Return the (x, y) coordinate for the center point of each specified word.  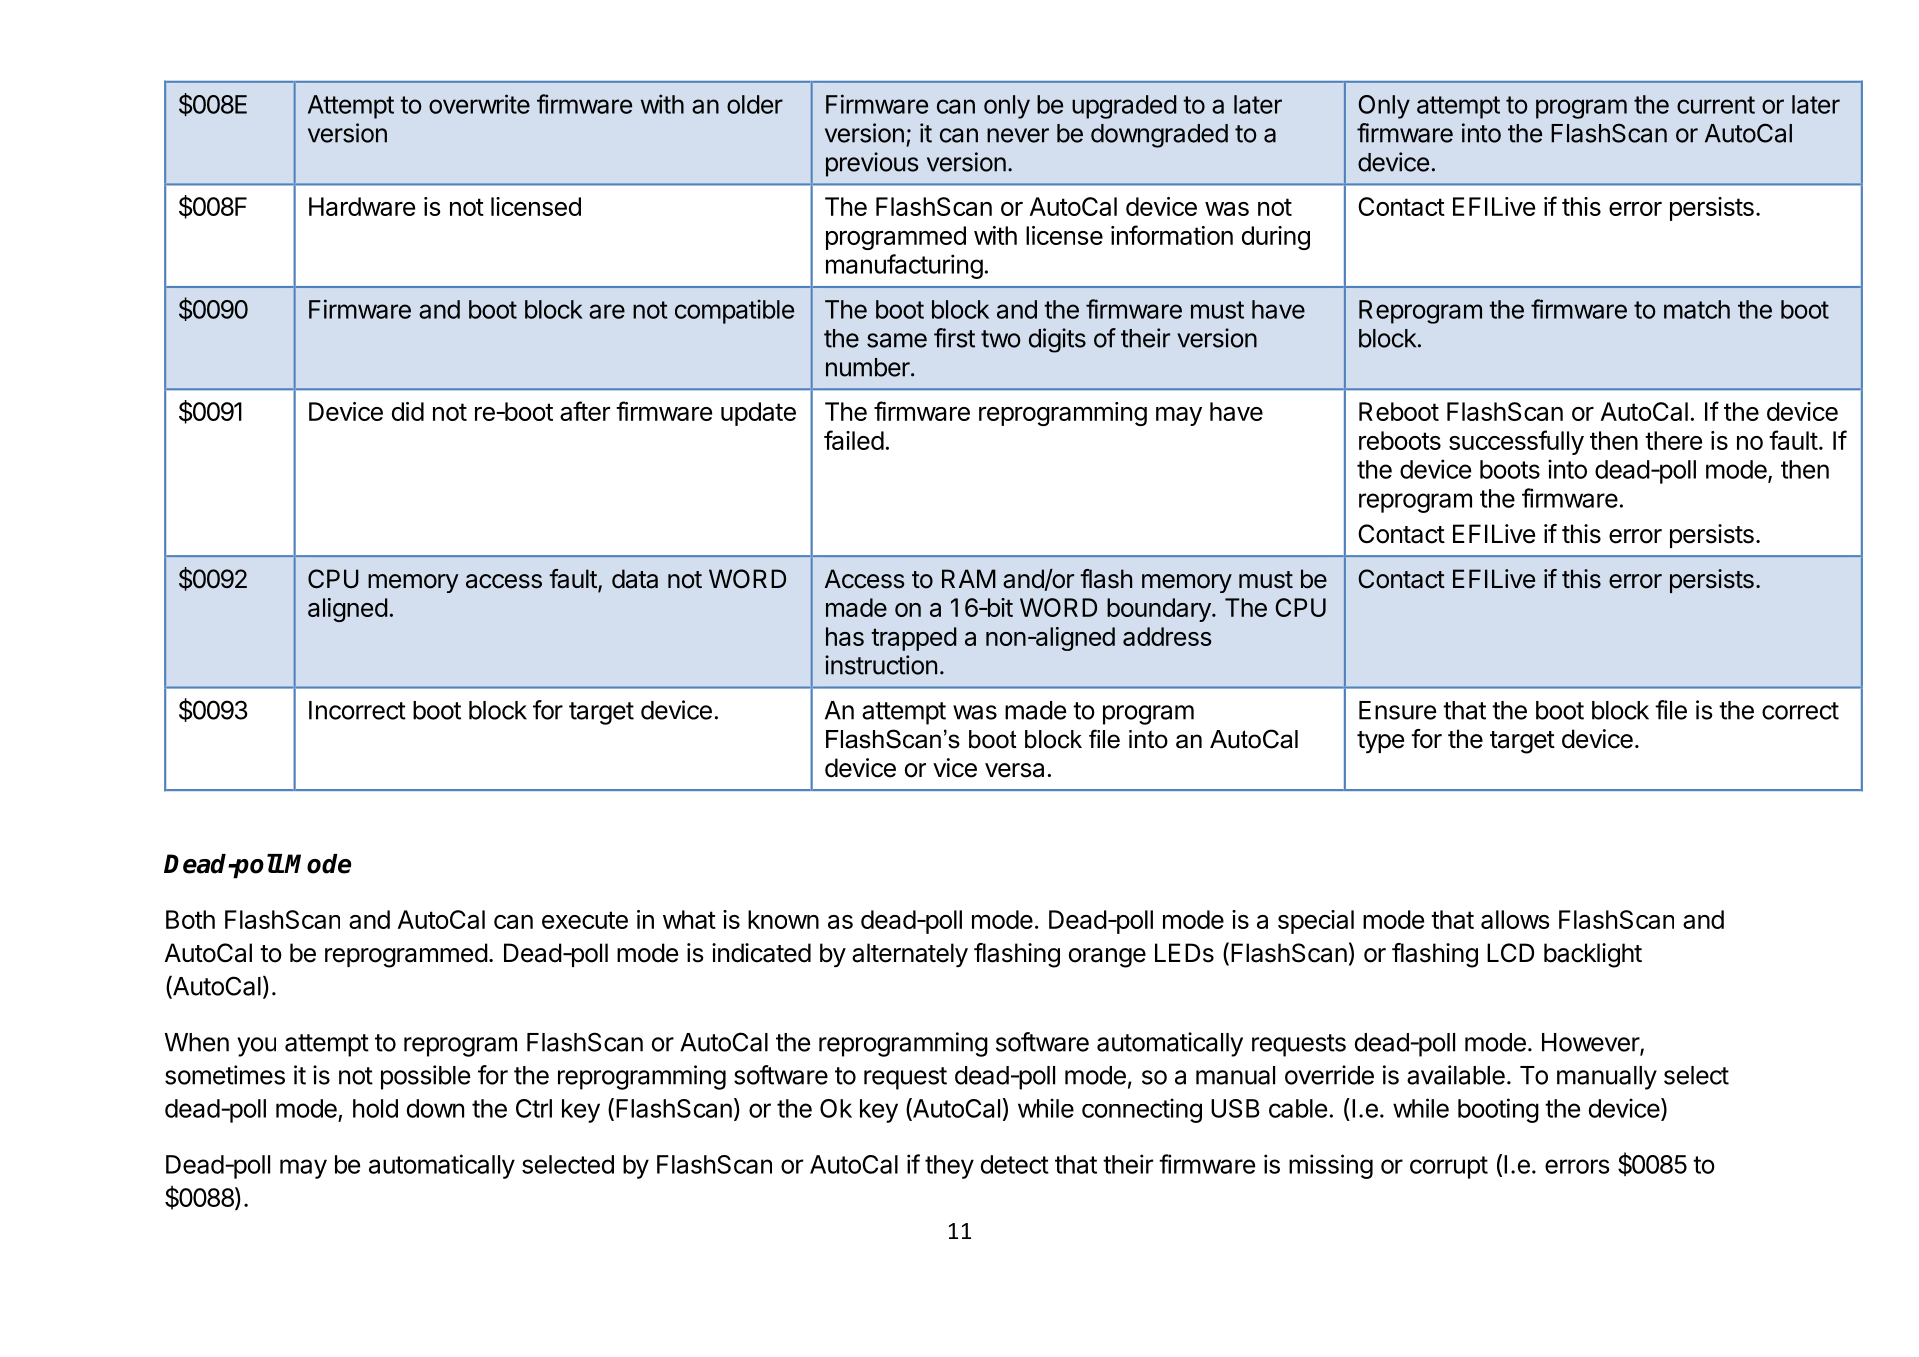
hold (375, 1108)
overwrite (479, 104)
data (635, 579)
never (1018, 135)
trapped (914, 639)
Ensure (1397, 710)
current (1716, 105)
